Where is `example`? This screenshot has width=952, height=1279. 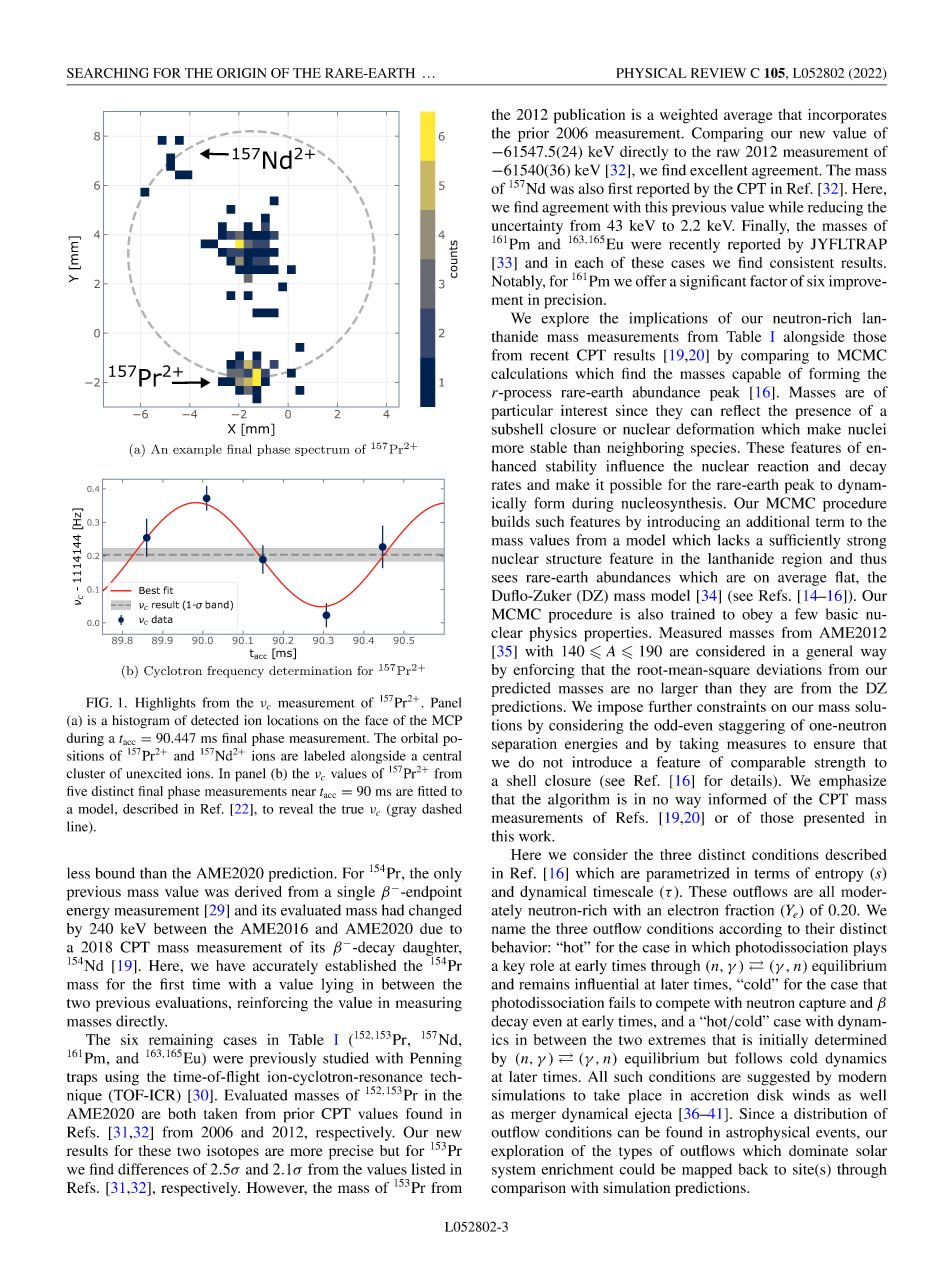
example is located at coordinates (197, 450).
